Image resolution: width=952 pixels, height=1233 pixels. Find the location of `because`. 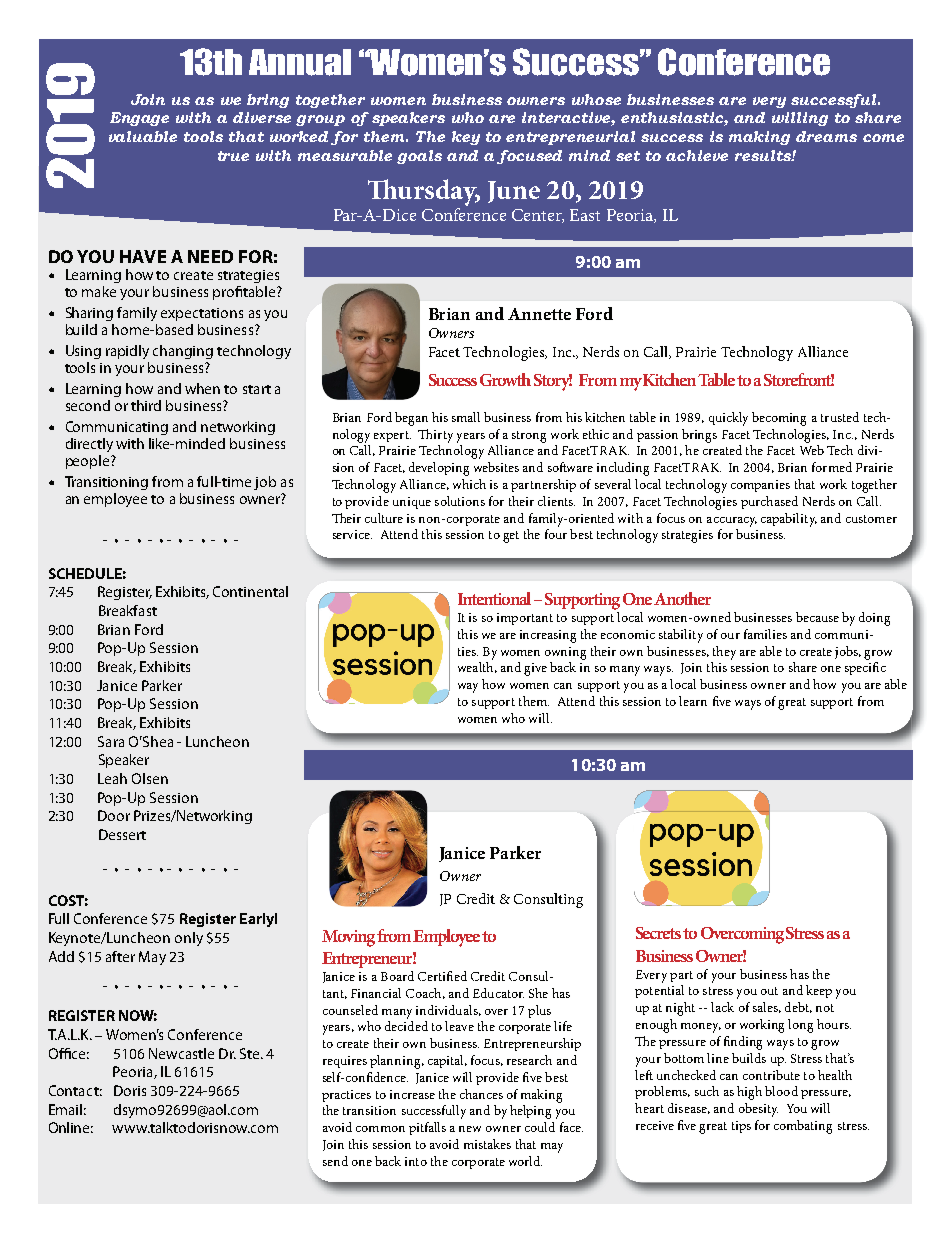

because is located at coordinates (817, 617).
